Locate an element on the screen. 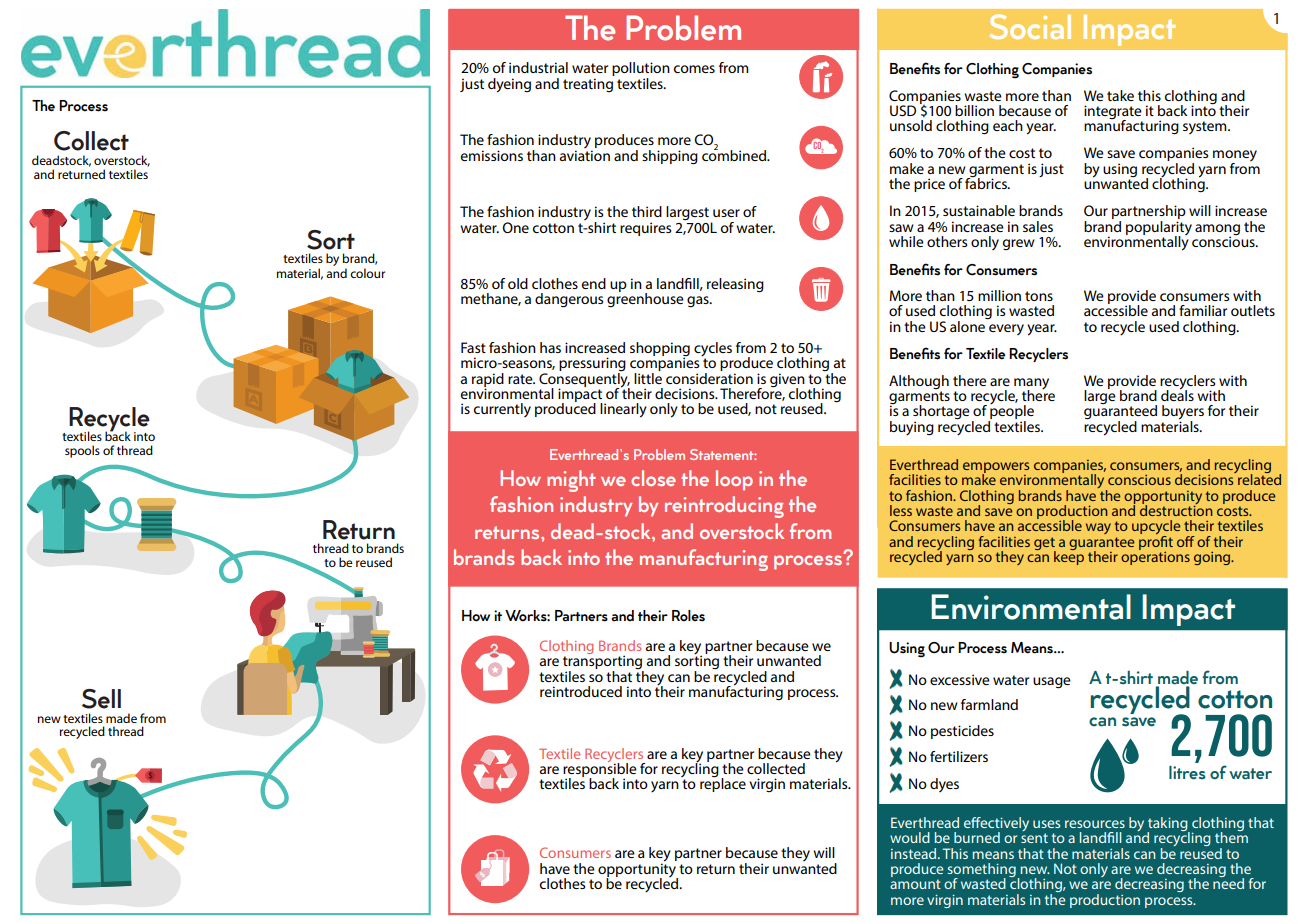 Image resolution: width=1308 pixels, height=924 pixels. usage is located at coordinates (1052, 683).
